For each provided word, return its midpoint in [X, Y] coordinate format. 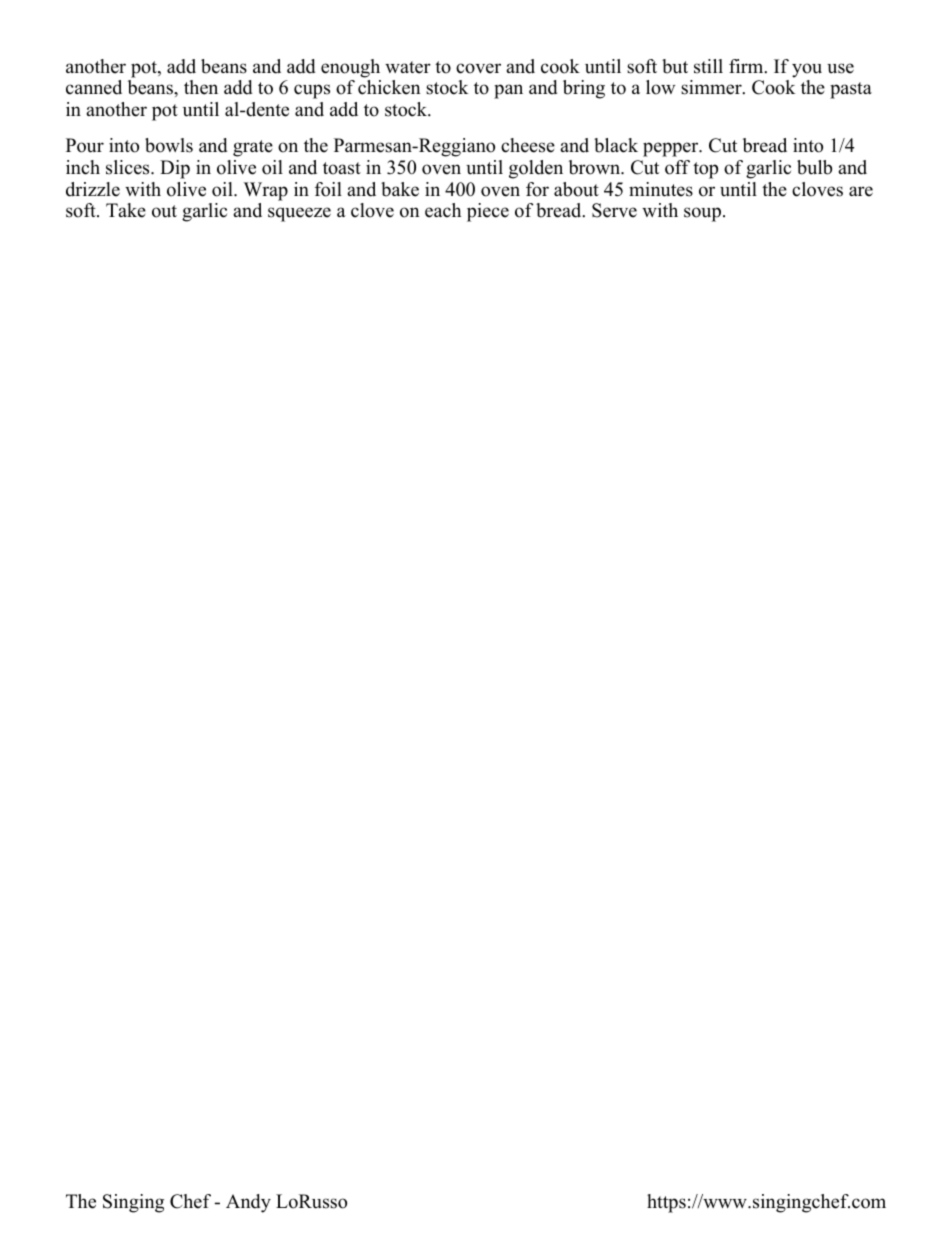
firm [747, 66]
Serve [614, 210]
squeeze [299, 214]
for [537, 189]
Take [126, 210]
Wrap [266, 191]
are [861, 191]
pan [508, 91]
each [443, 210]
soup [704, 214]
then [201, 87]
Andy [248, 1203]
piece [488, 212]
